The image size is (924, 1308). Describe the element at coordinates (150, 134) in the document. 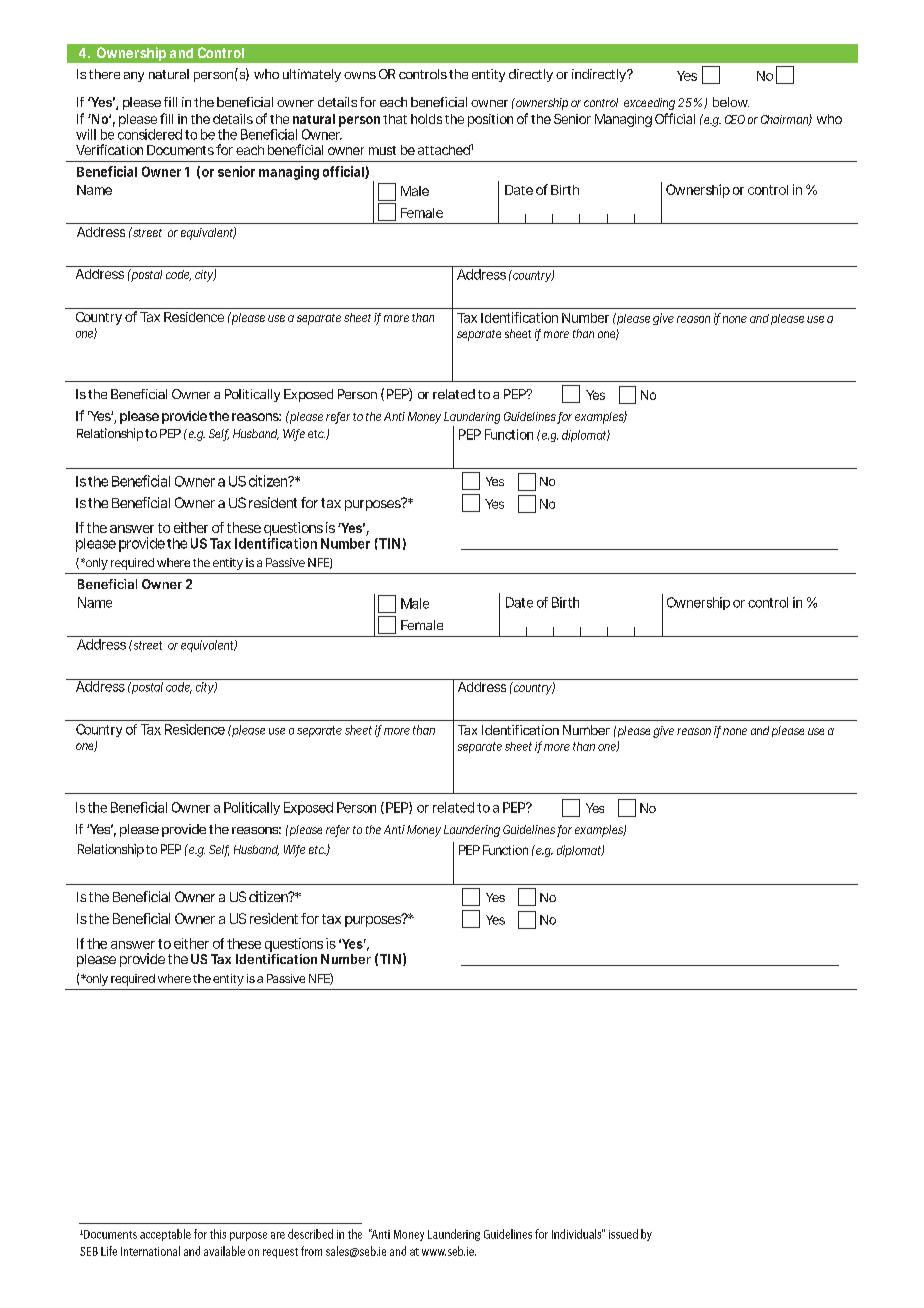

I see `considered` at that location.
